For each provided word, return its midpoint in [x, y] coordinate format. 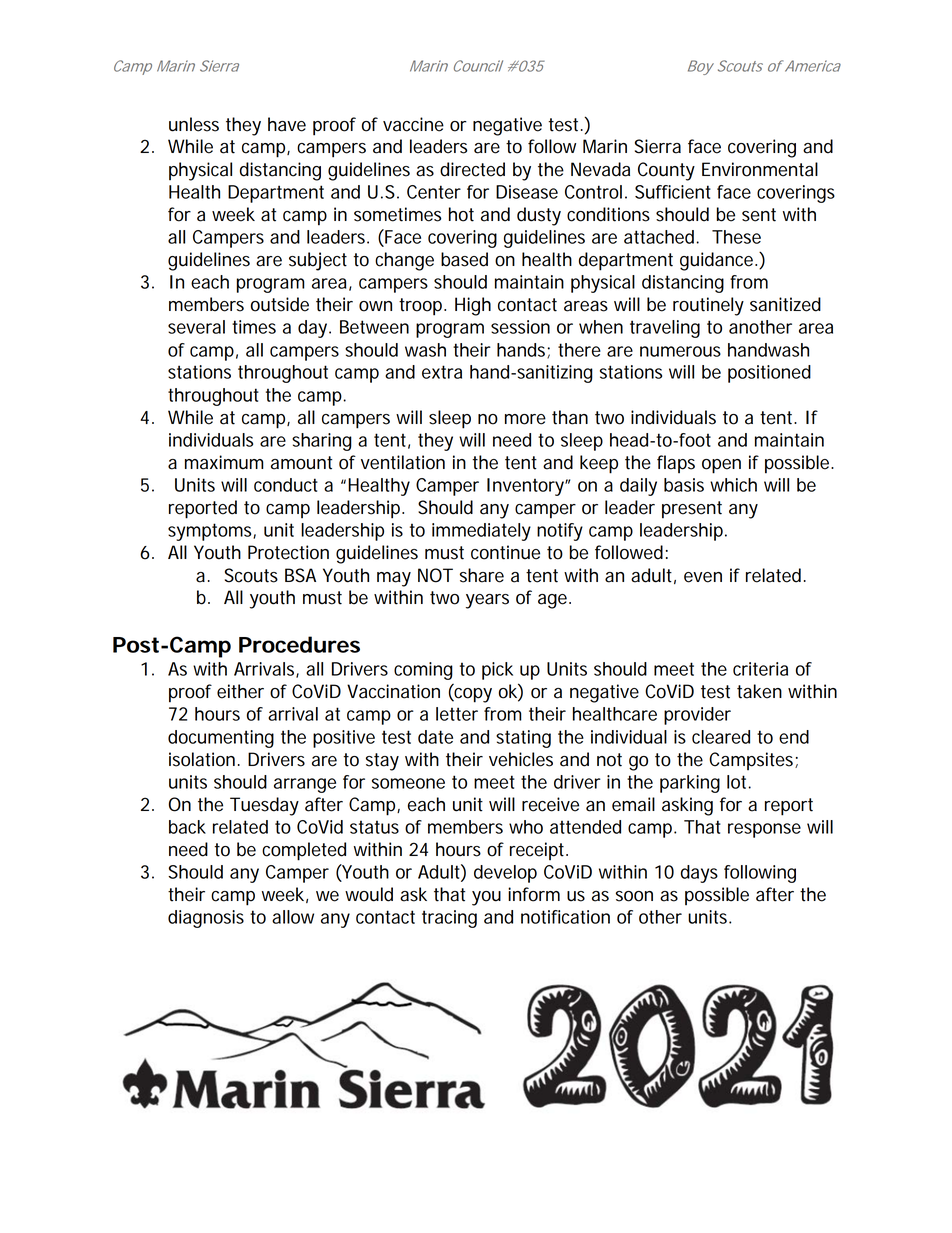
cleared [721, 737]
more [525, 419]
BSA [300, 575]
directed [472, 169]
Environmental [760, 169]
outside [280, 304]
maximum [224, 462]
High [473, 306]
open [721, 466]
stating [523, 739]
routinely [708, 306]
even [703, 577]
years [487, 601]
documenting [221, 739]
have [287, 124]
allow [293, 917]
